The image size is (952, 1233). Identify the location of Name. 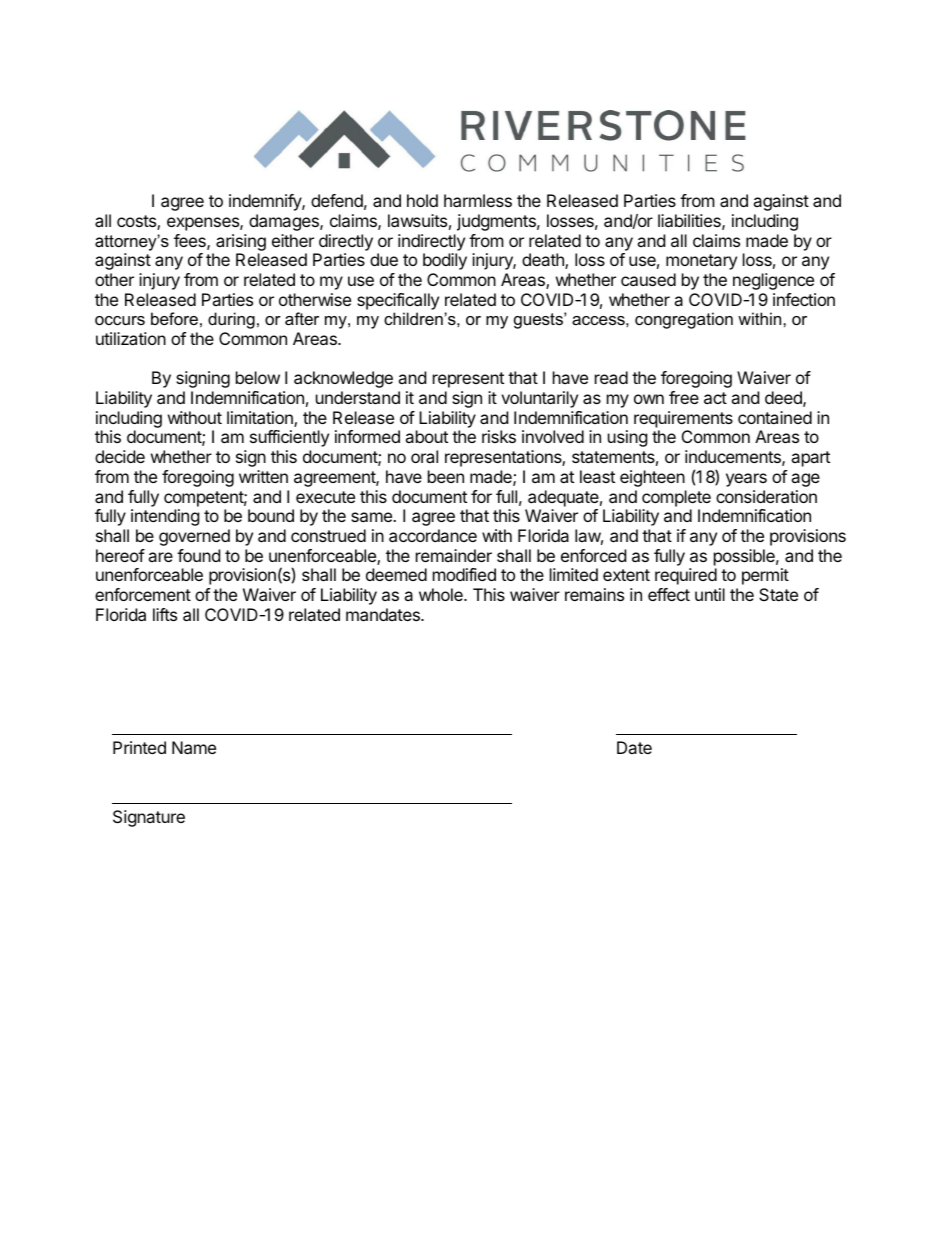
(194, 747).
